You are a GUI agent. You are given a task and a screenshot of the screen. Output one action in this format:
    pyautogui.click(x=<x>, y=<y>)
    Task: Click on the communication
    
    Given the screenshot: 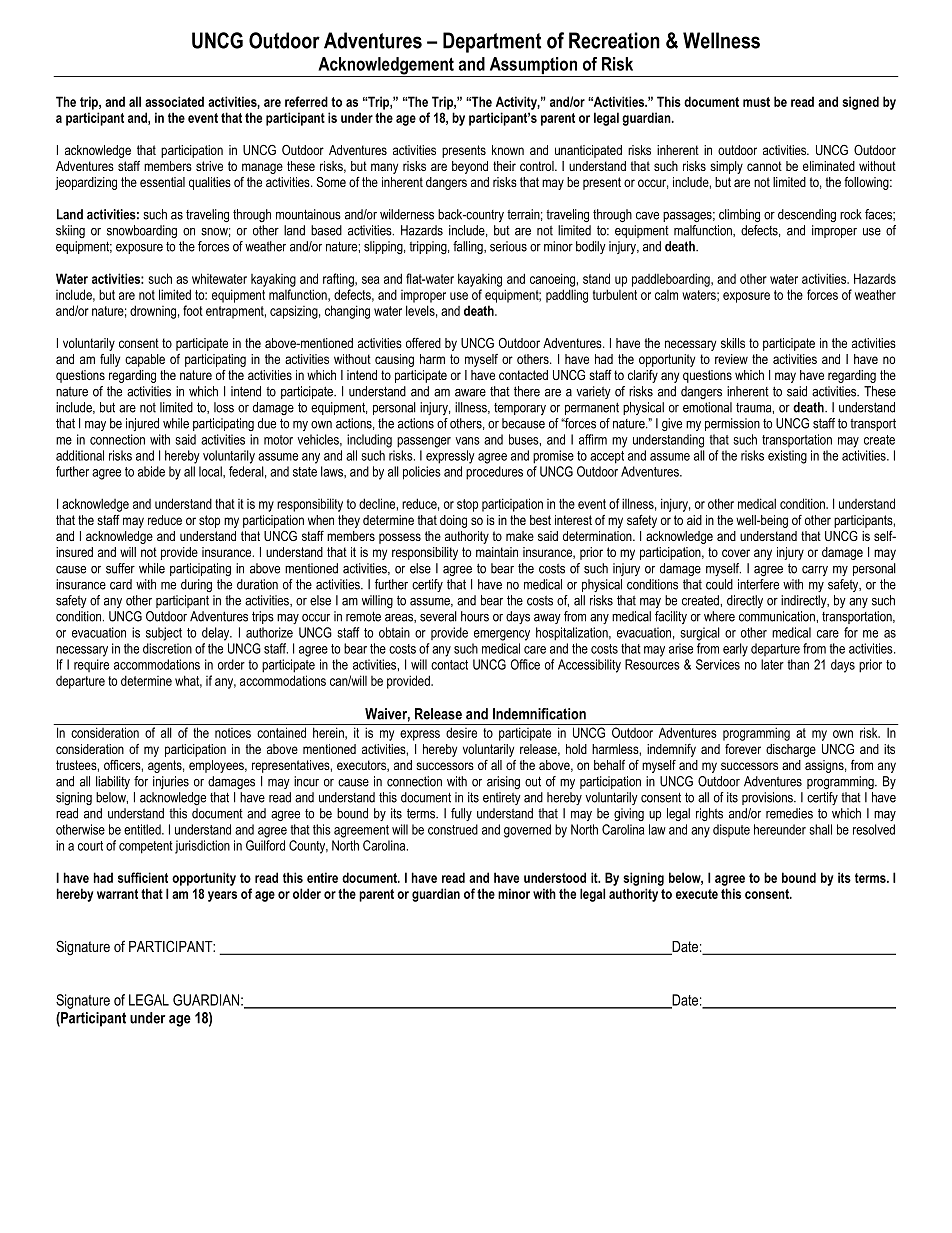 What is the action you would take?
    pyautogui.click(x=778, y=616)
